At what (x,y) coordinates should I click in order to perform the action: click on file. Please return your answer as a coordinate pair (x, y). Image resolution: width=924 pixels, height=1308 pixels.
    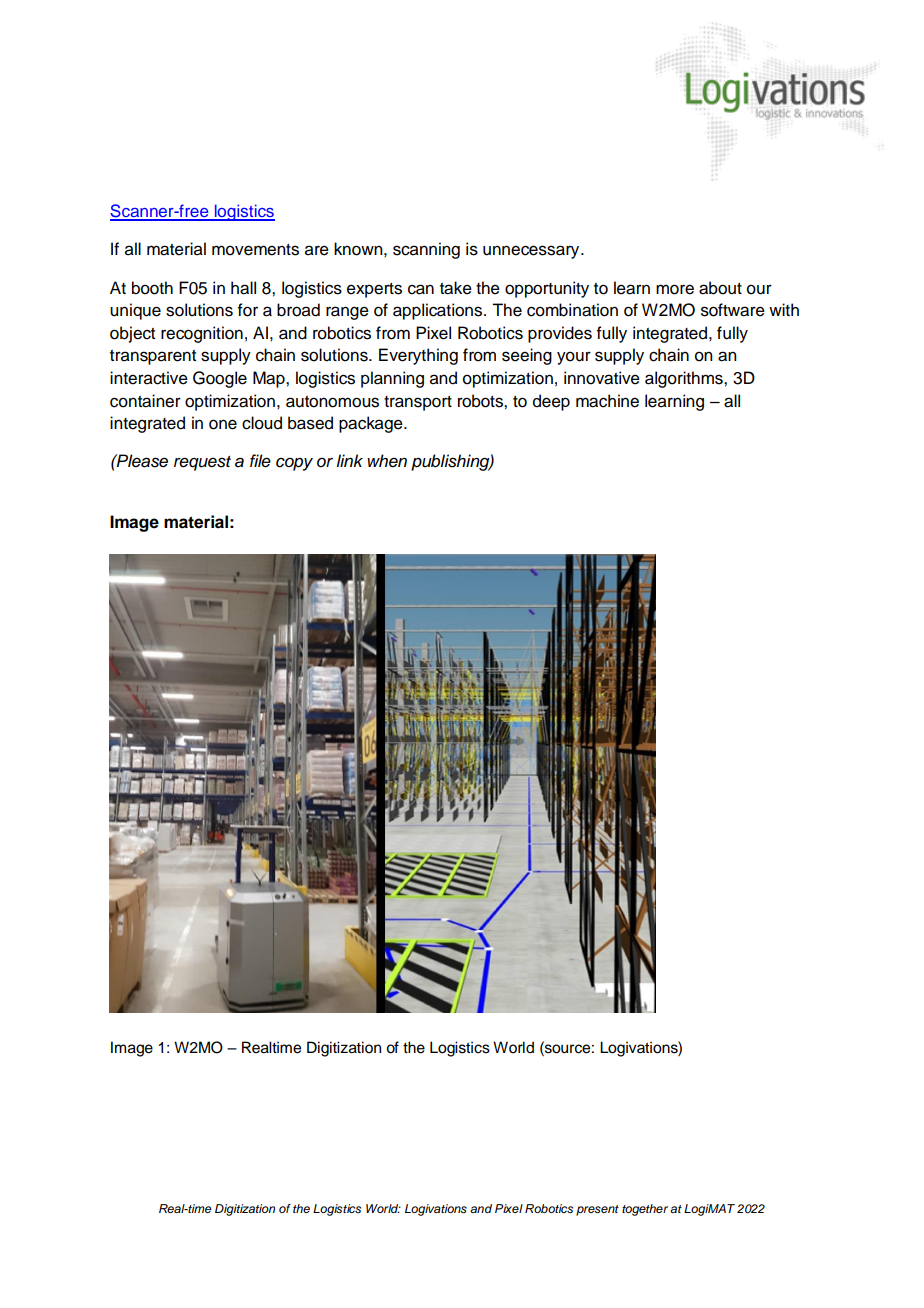
    Looking at the image, I should click on (260, 461).
